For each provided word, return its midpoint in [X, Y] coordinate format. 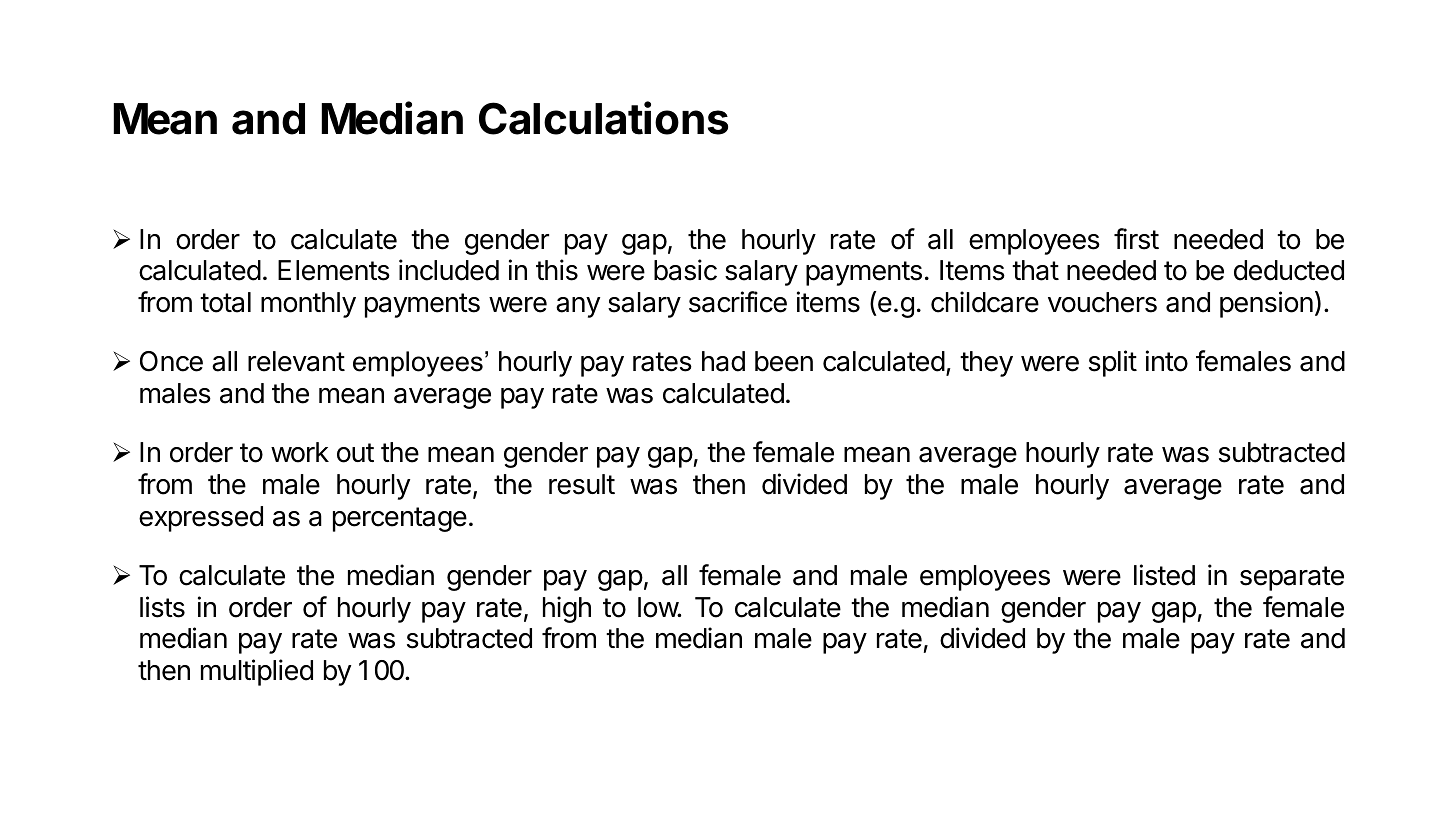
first [1136, 239]
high [567, 609]
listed [1164, 575]
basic [685, 270]
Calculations [603, 118]
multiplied [257, 672]
